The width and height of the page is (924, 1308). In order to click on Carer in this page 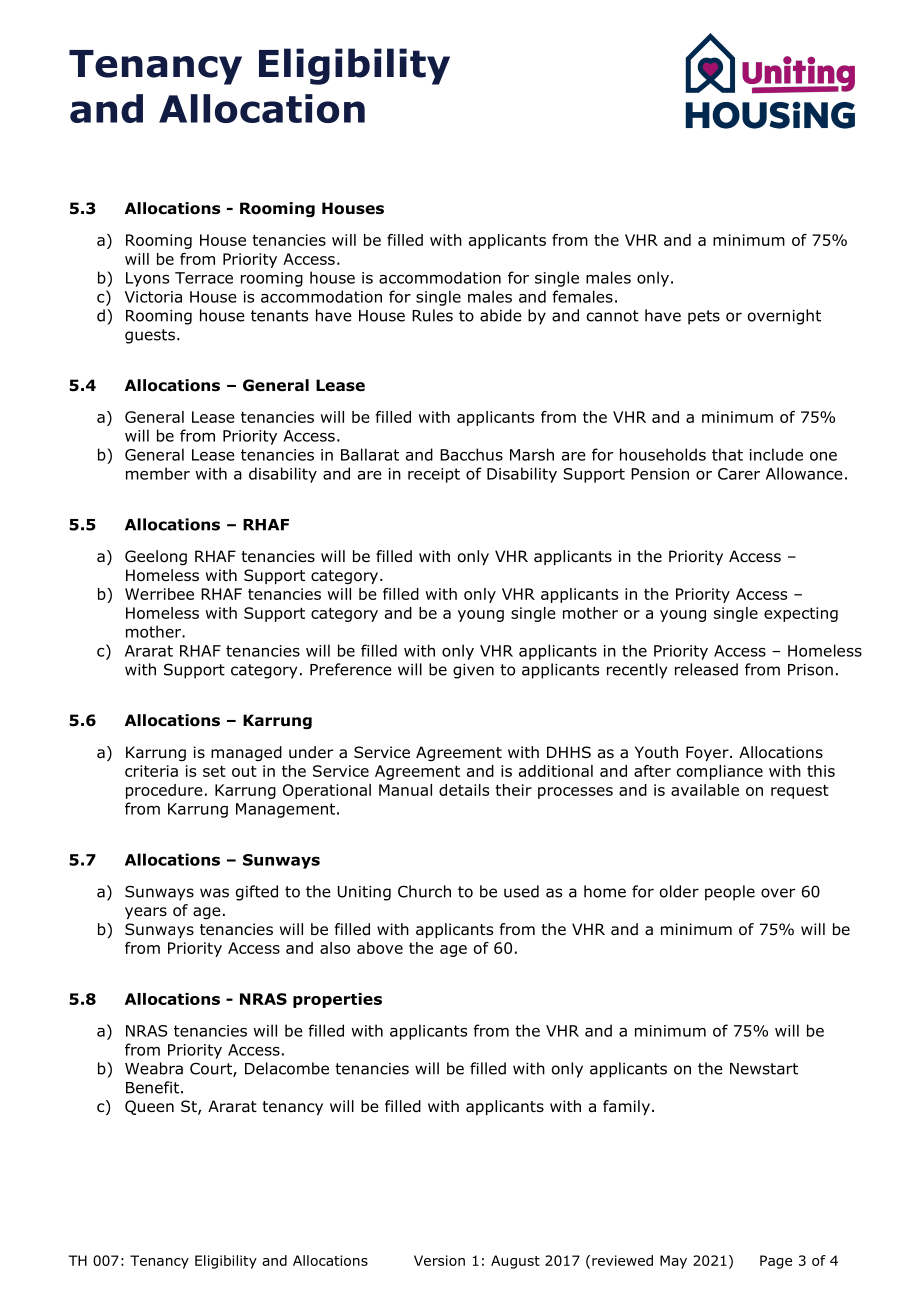, I will do `click(739, 474)`.
